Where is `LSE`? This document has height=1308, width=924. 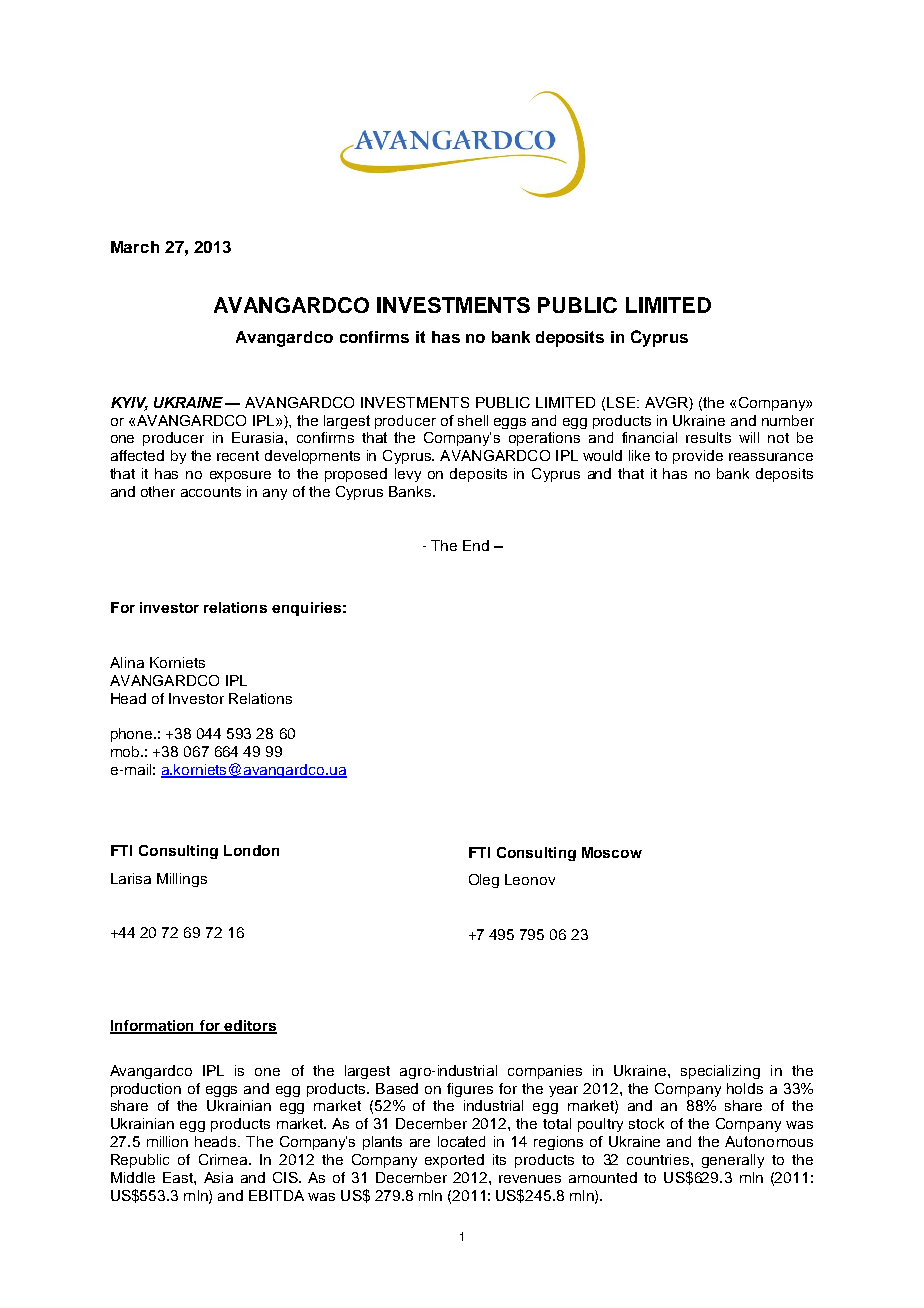 LSE is located at coordinates (622, 402).
